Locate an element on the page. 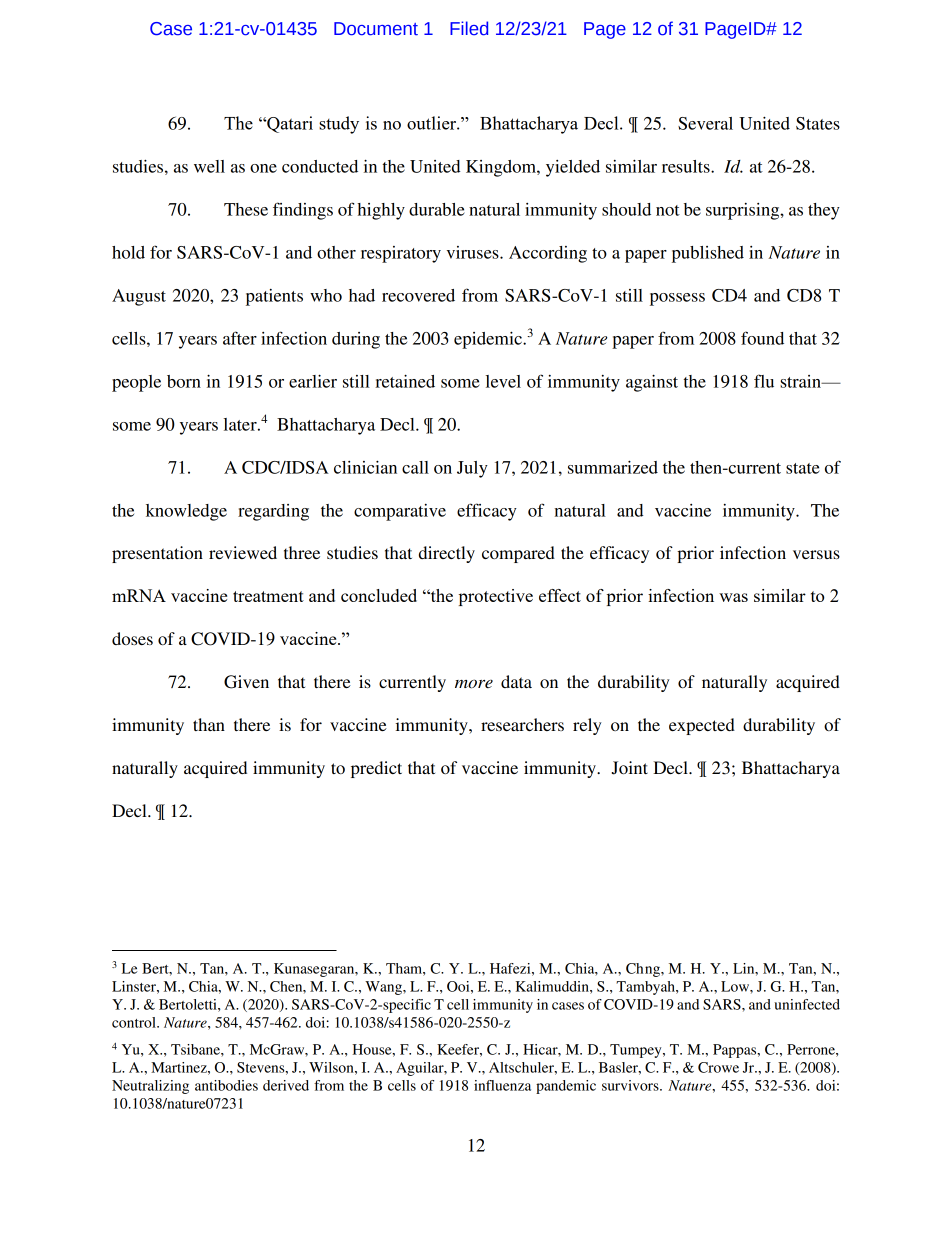  directly is located at coordinates (447, 554).
